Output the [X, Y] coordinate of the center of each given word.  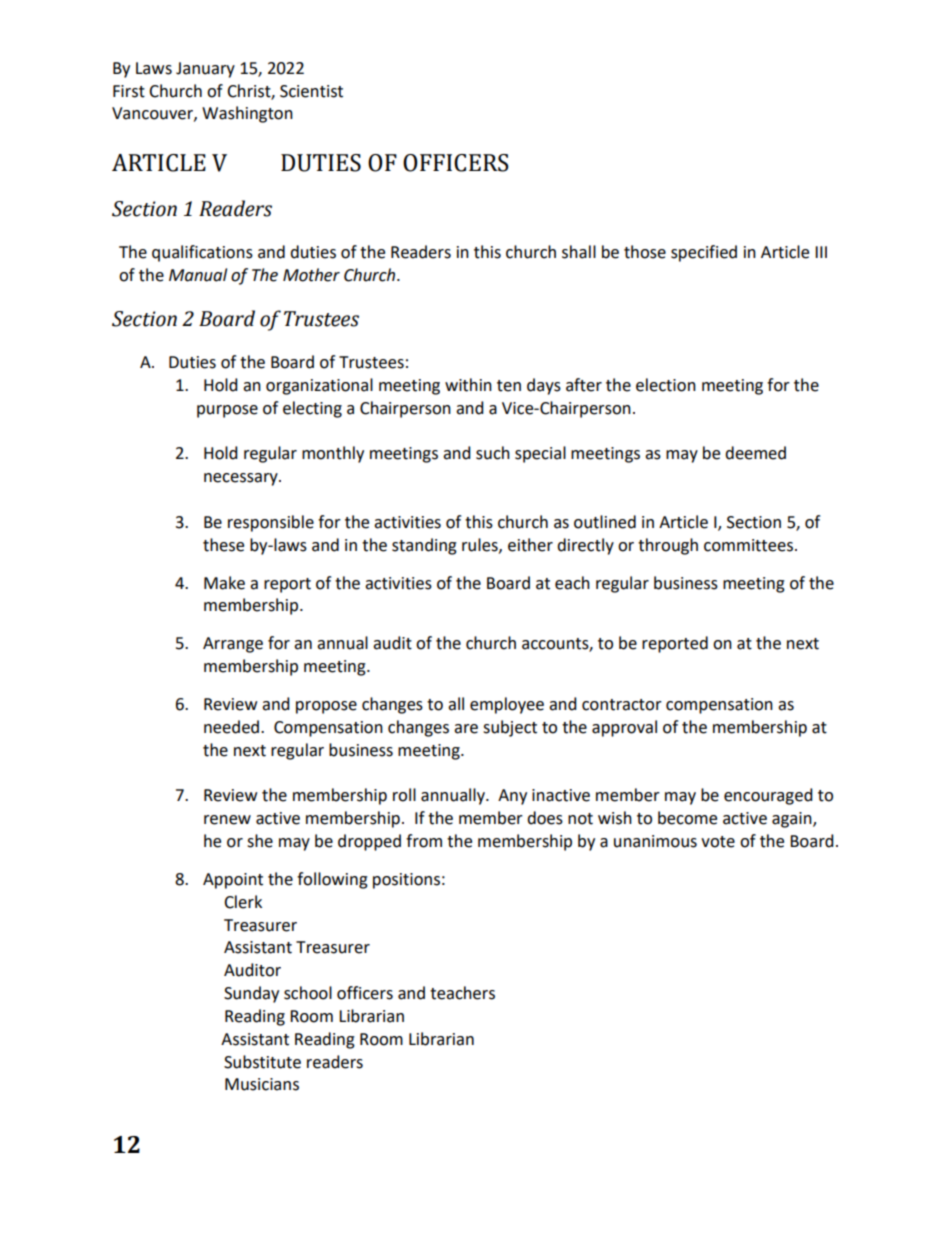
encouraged [768, 796]
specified [704, 253]
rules [481, 545]
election [666, 385]
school [308, 993]
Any [512, 797]
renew [227, 820]
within [468, 385]
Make [224, 583]
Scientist [311, 91]
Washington [247, 114]
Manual [198, 275]
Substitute [262, 1062]
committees [748, 545]
